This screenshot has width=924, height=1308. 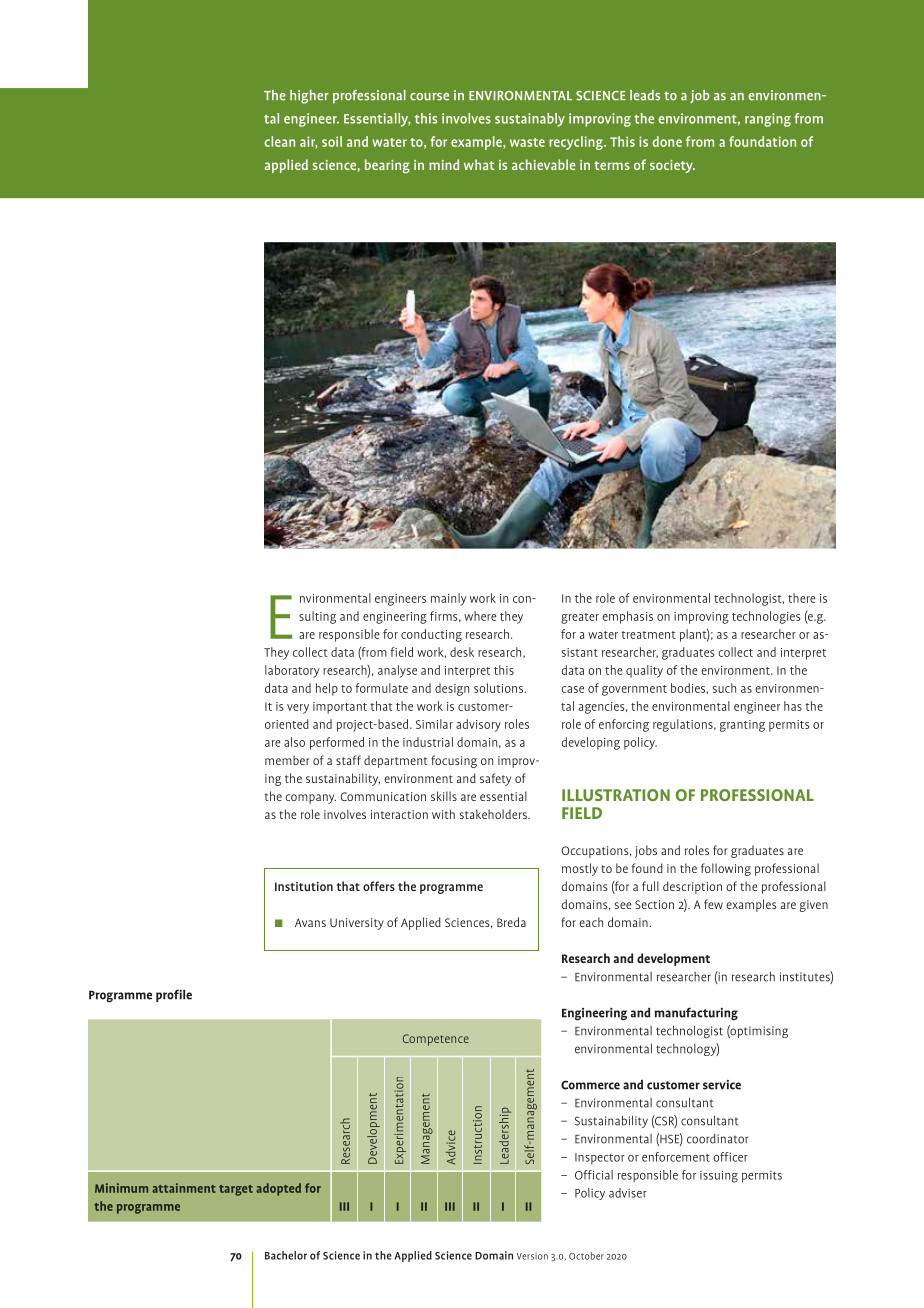 What do you see at coordinates (768, 120) in the screenshot?
I see `ranging` at bounding box center [768, 120].
